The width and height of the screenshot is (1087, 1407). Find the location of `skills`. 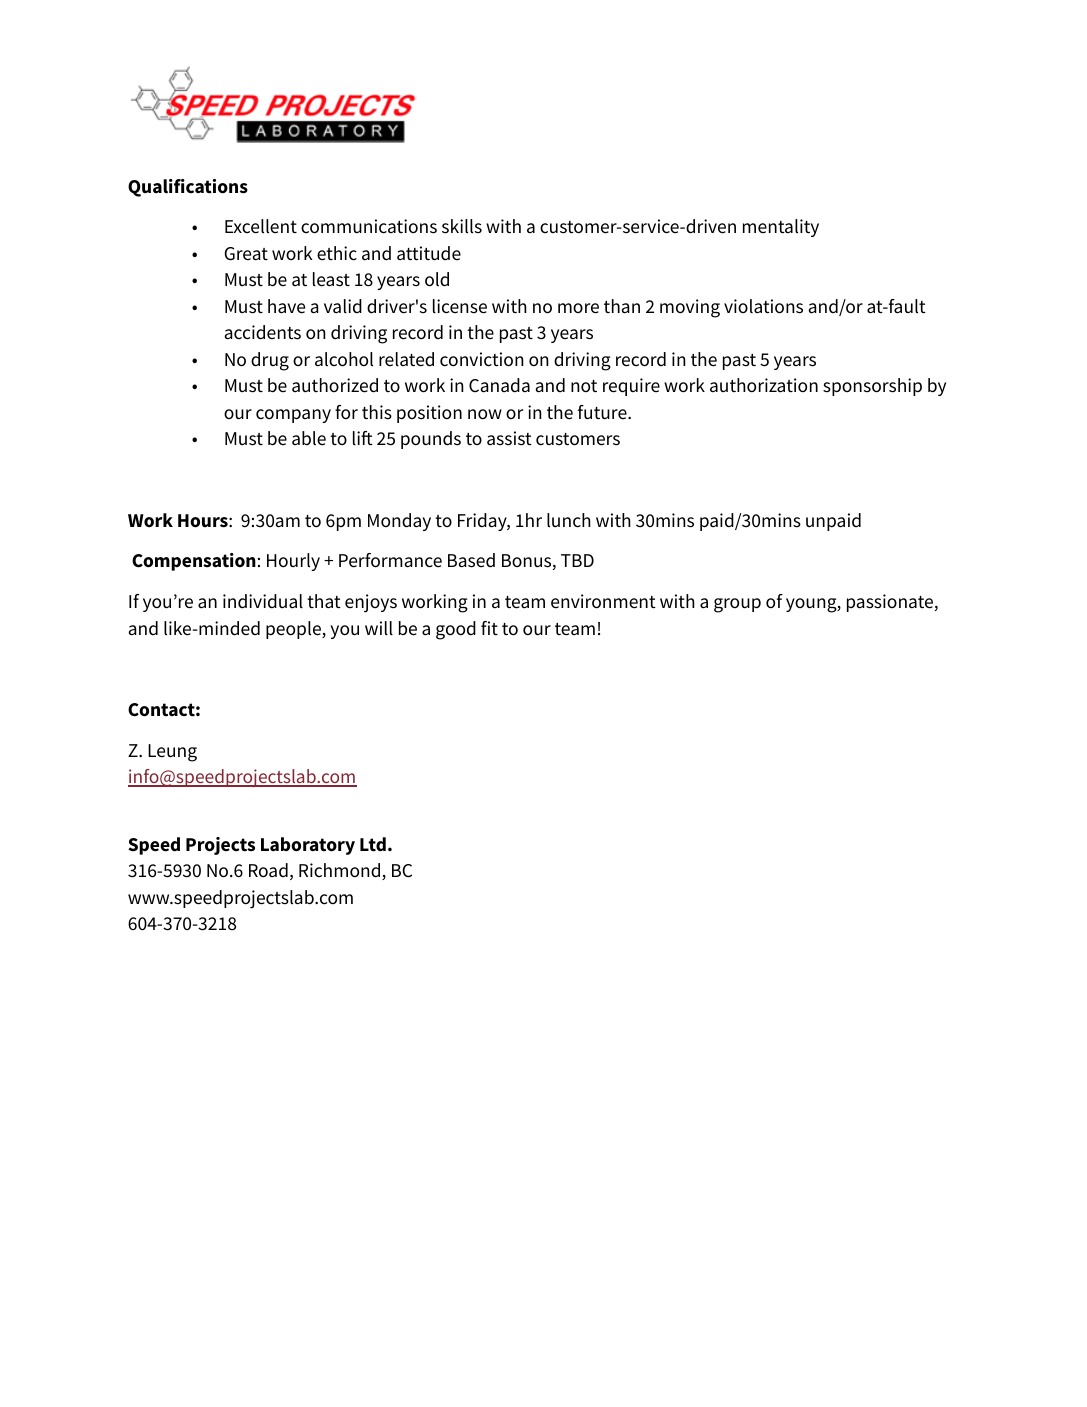

skills is located at coordinates (462, 226).
